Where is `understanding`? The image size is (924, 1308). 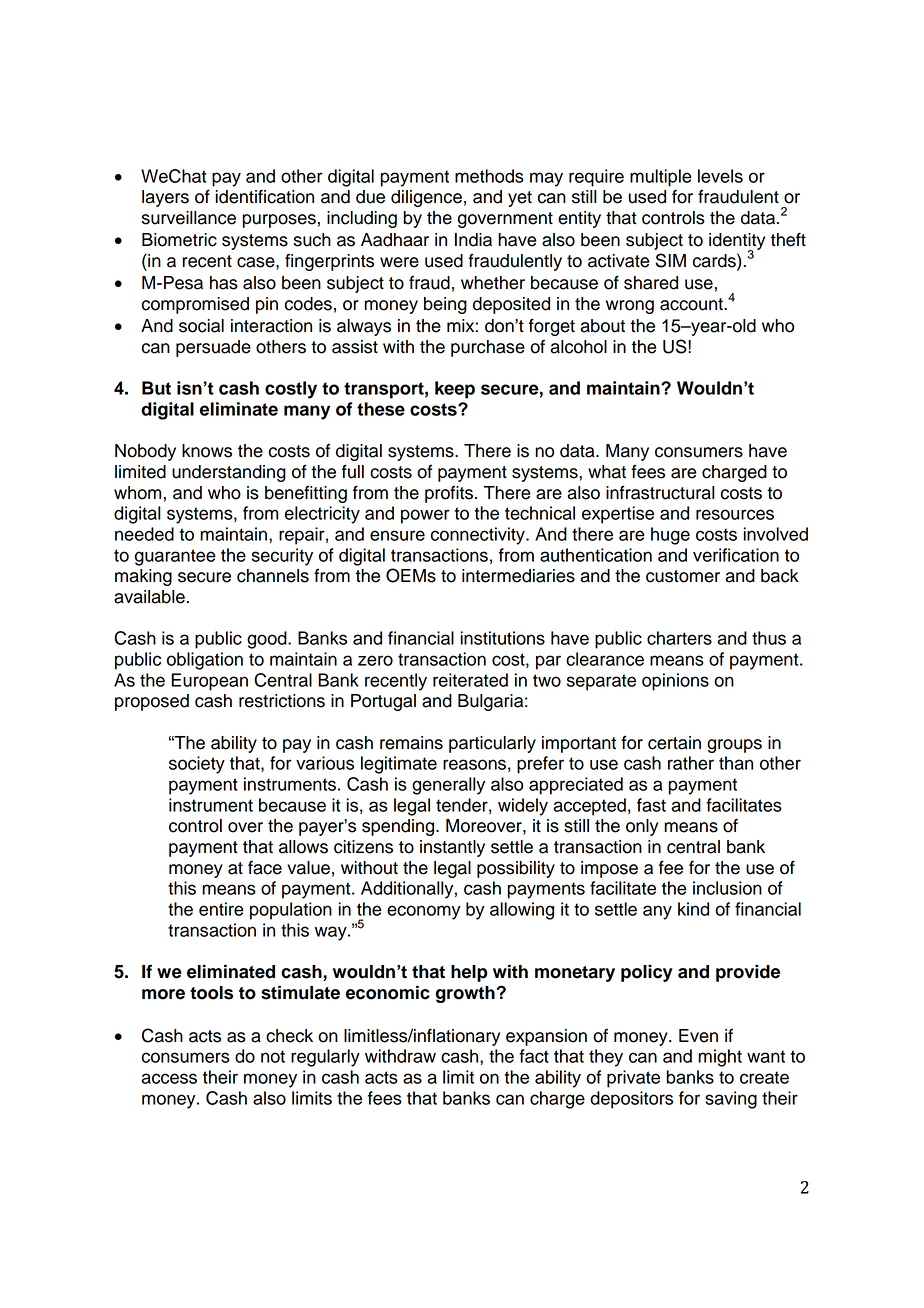
understanding is located at coordinates (229, 473).
